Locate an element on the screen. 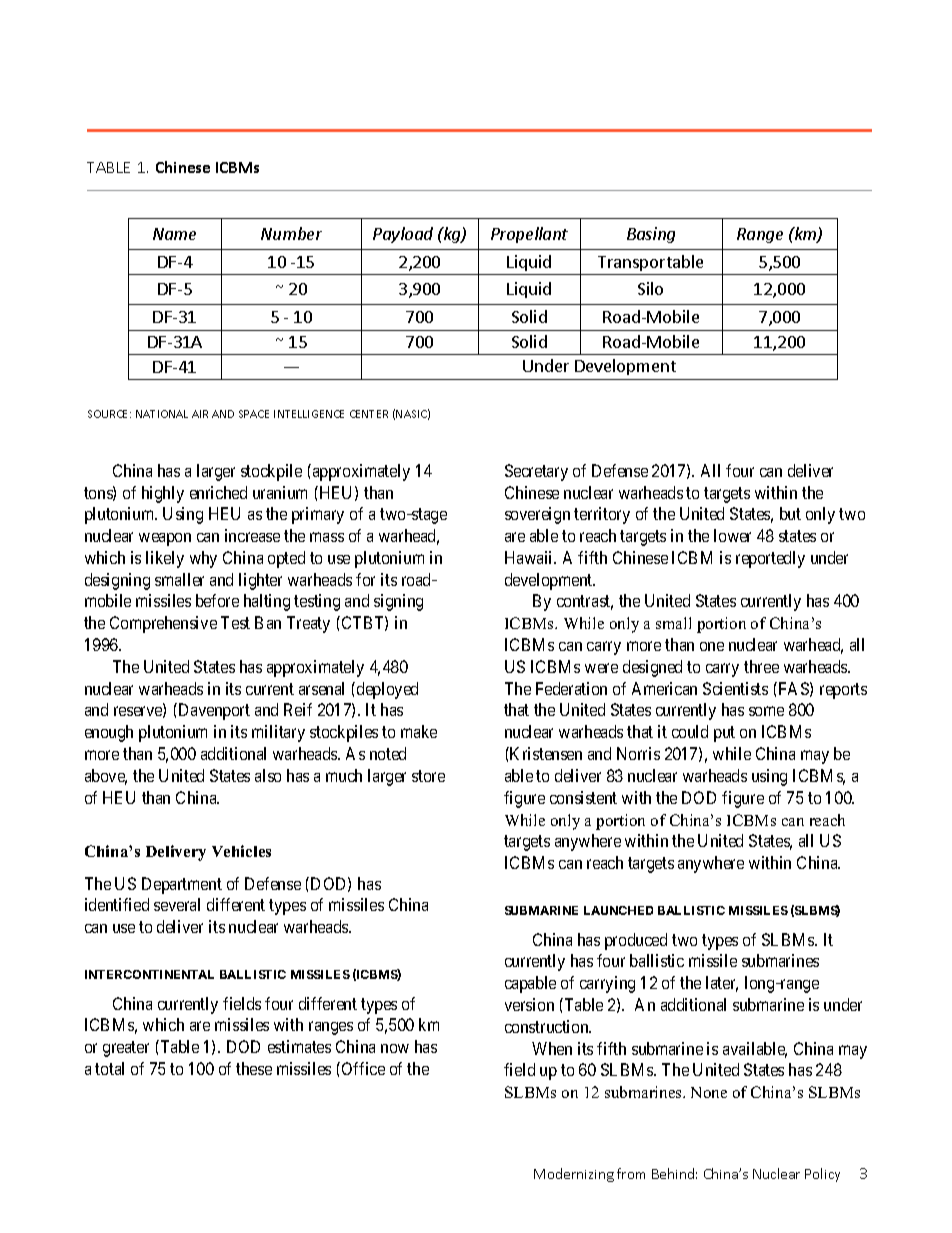 The image size is (952, 1233). these is located at coordinates (254, 1068).
